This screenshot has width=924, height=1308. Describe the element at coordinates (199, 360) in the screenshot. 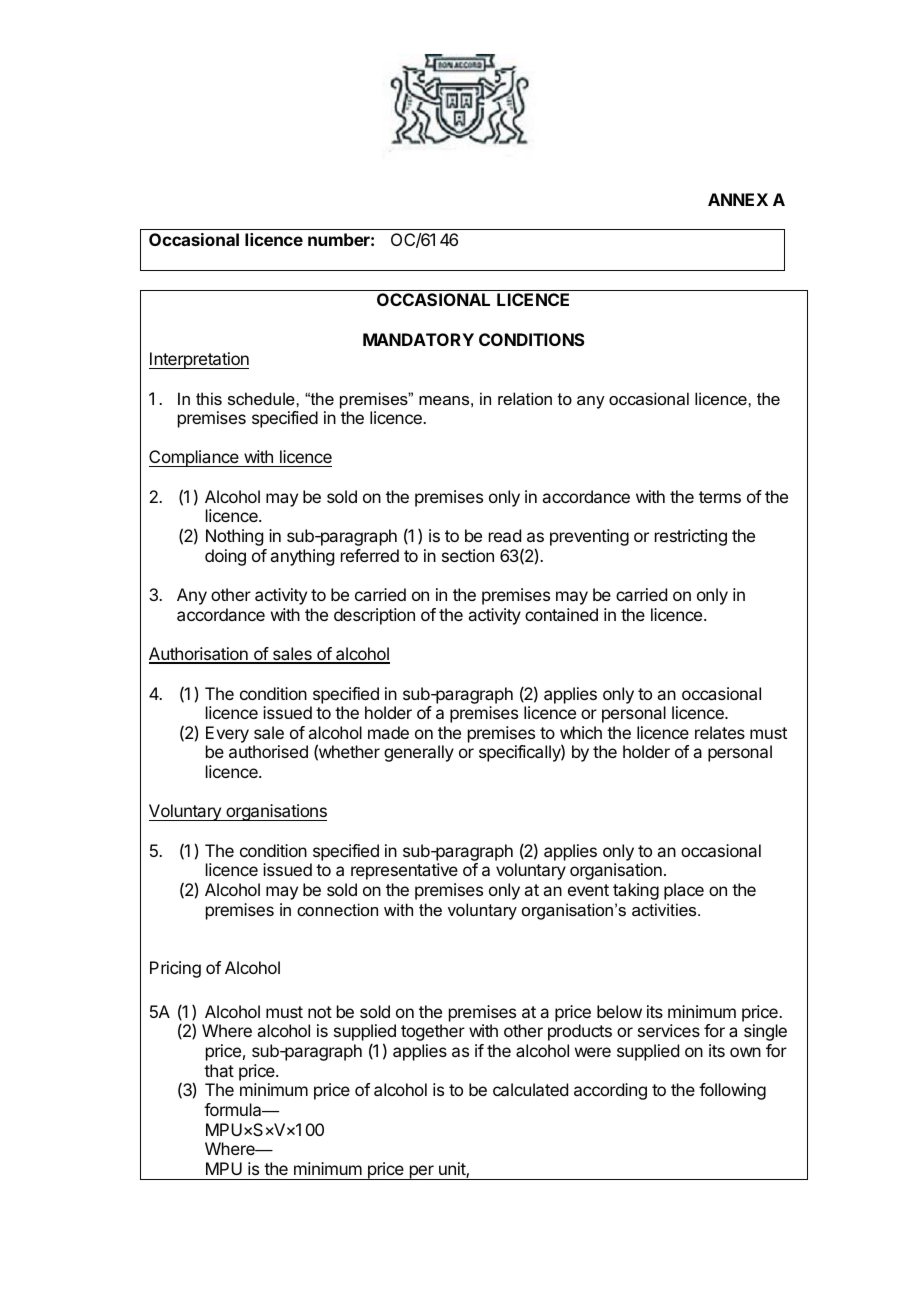

I see `Interpretation` at that location.
